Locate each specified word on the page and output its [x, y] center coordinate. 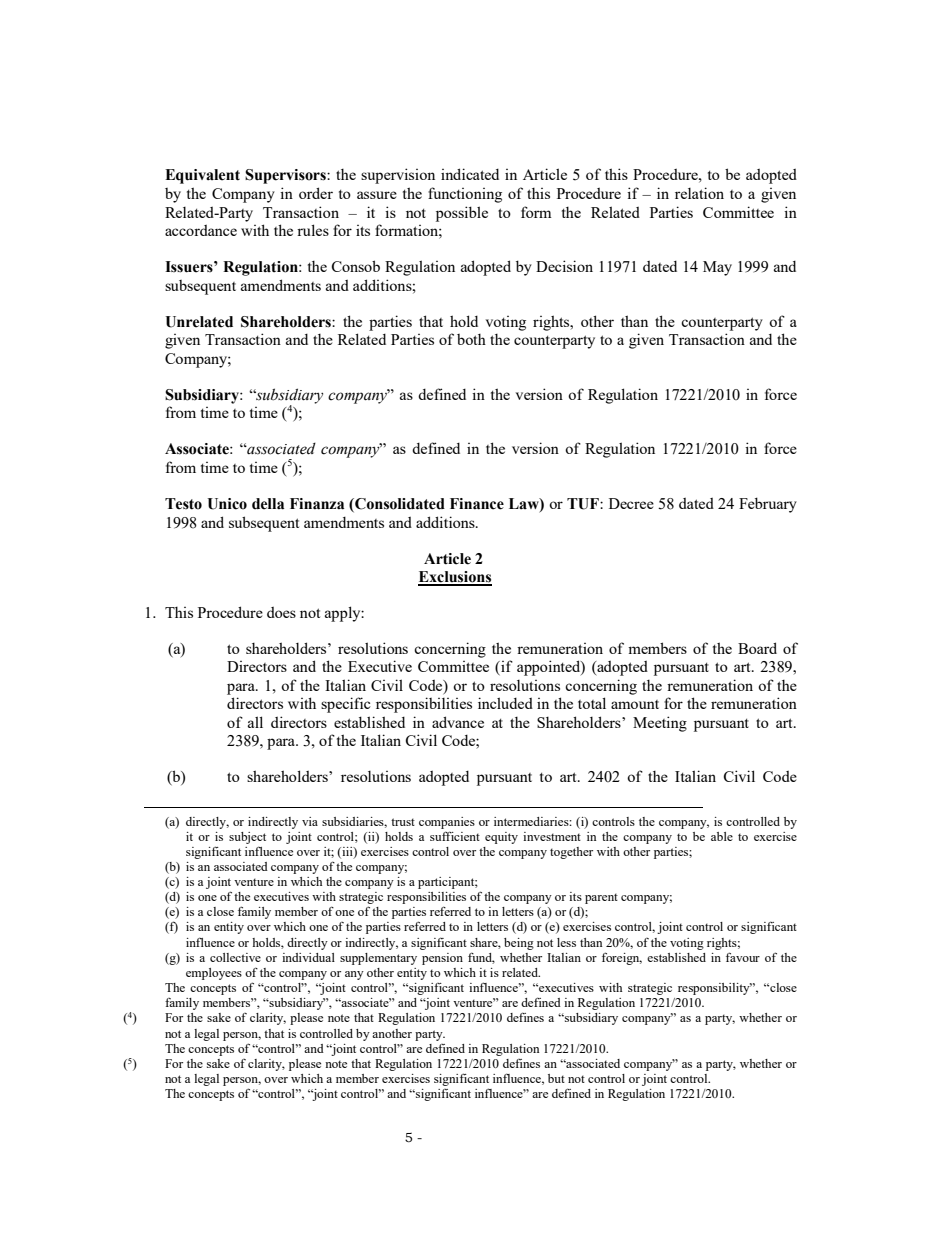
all [255, 722]
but [556, 1078]
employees [214, 974]
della [268, 504]
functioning [465, 195]
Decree [631, 503]
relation [699, 193]
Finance [477, 504]
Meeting [660, 724]
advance [458, 722]
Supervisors [286, 176]
